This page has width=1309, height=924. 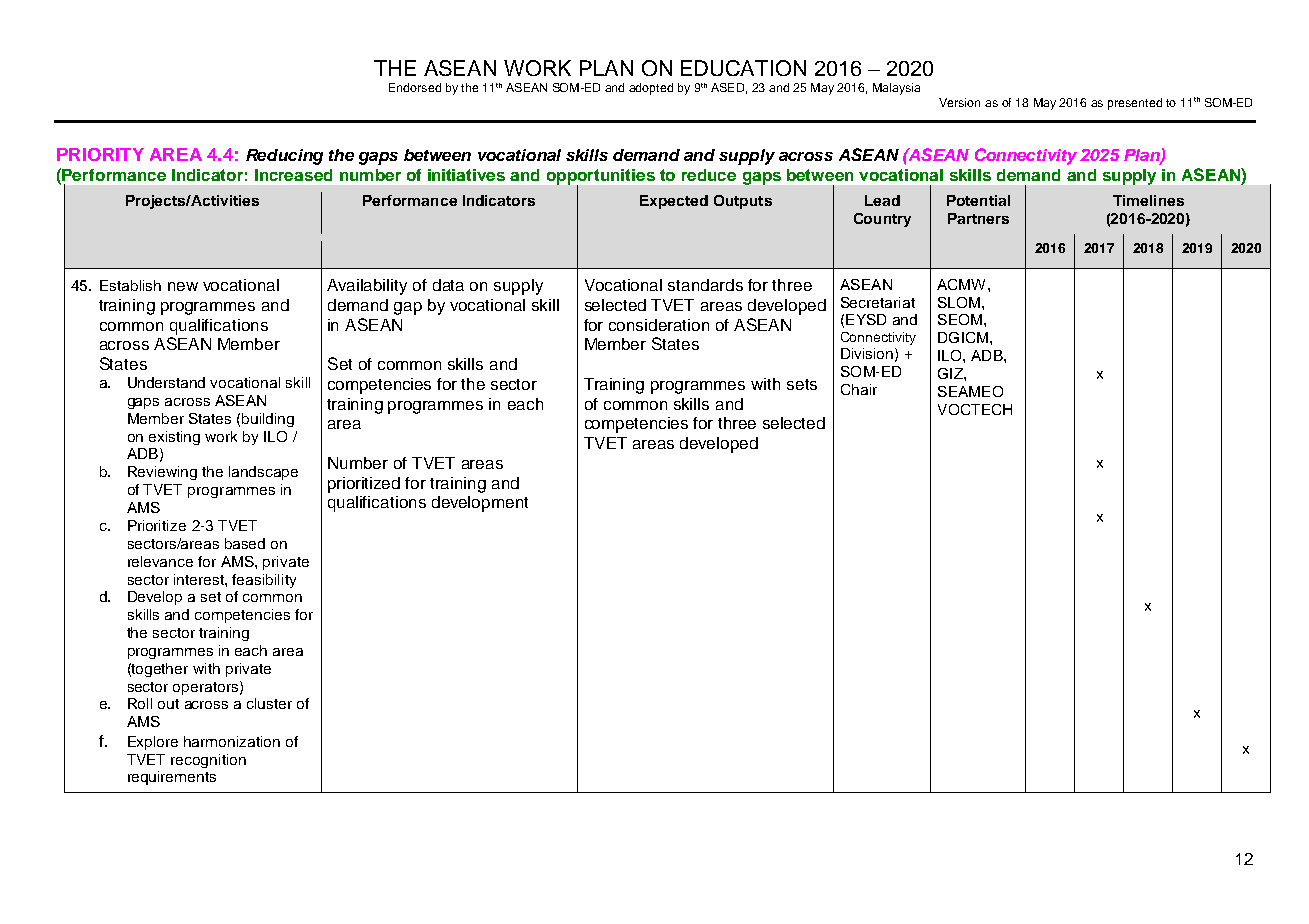 What do you see at coordinates (651, 89) in the page?
I see `adopted` at bounding box center [651, 89].
